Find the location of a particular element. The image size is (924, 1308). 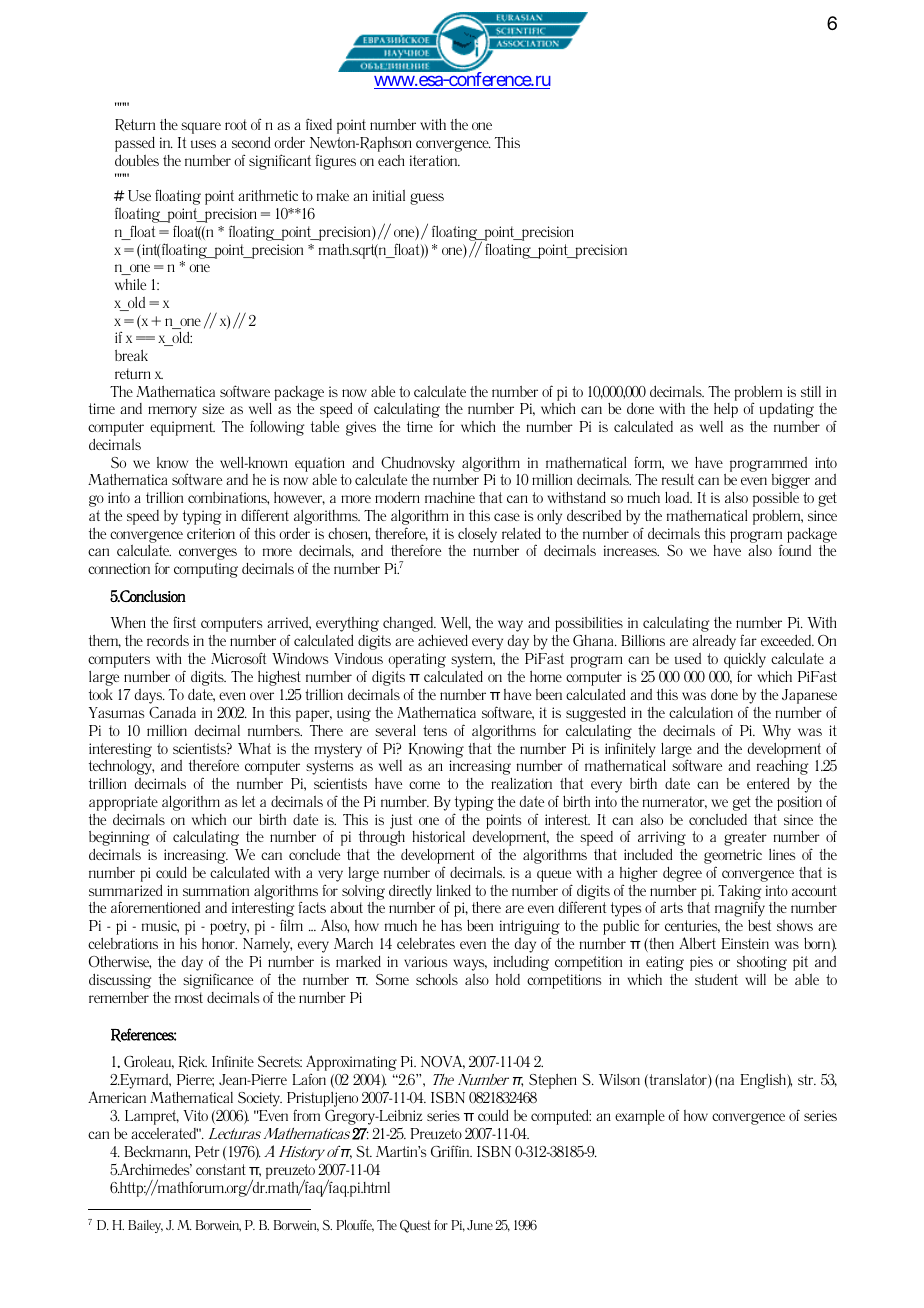

uses is located at coordinates (203, 144).
